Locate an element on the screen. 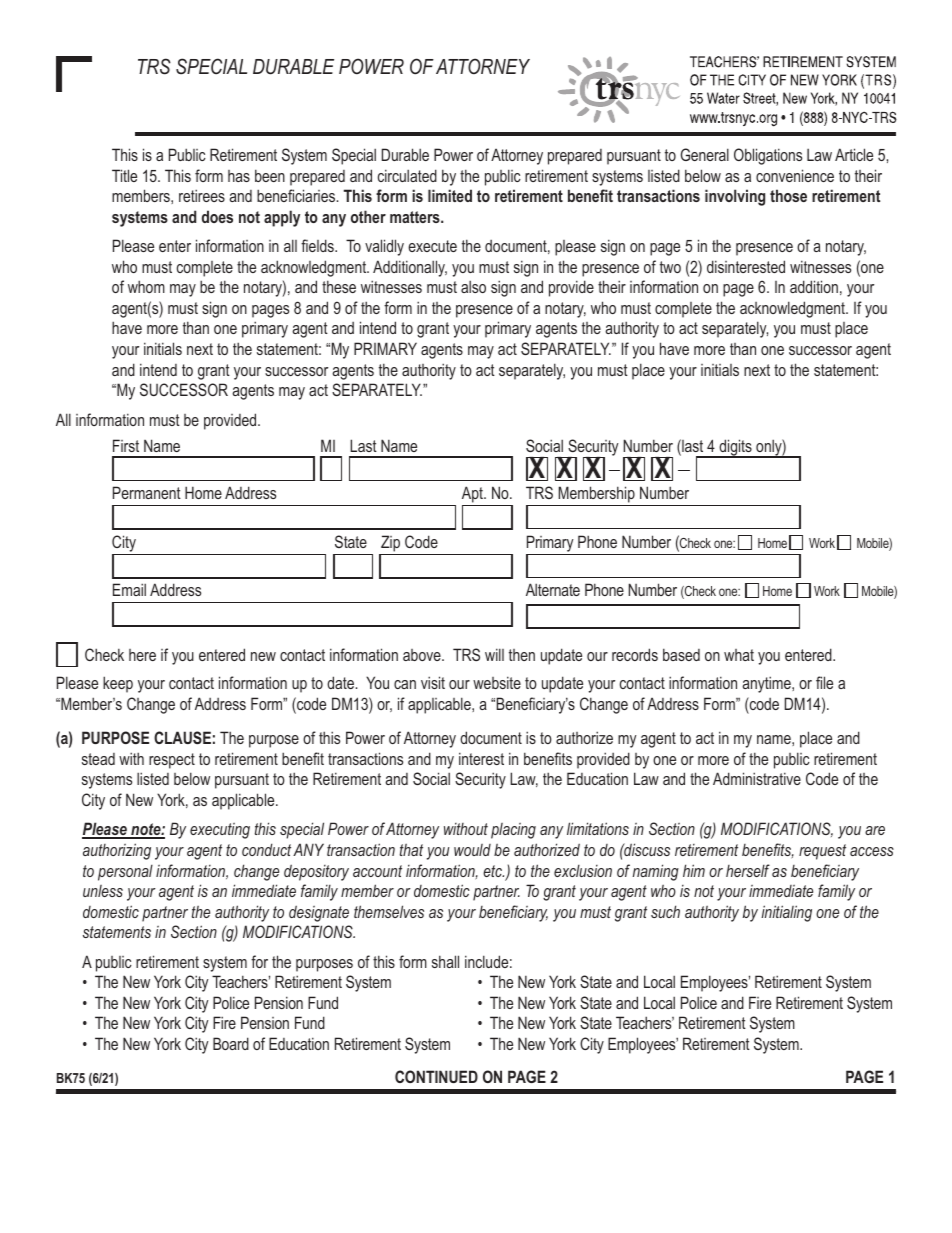 Image resolution: width=952 pixels, height=1233 pixels. Board is located at coordinates (231, 1043).
